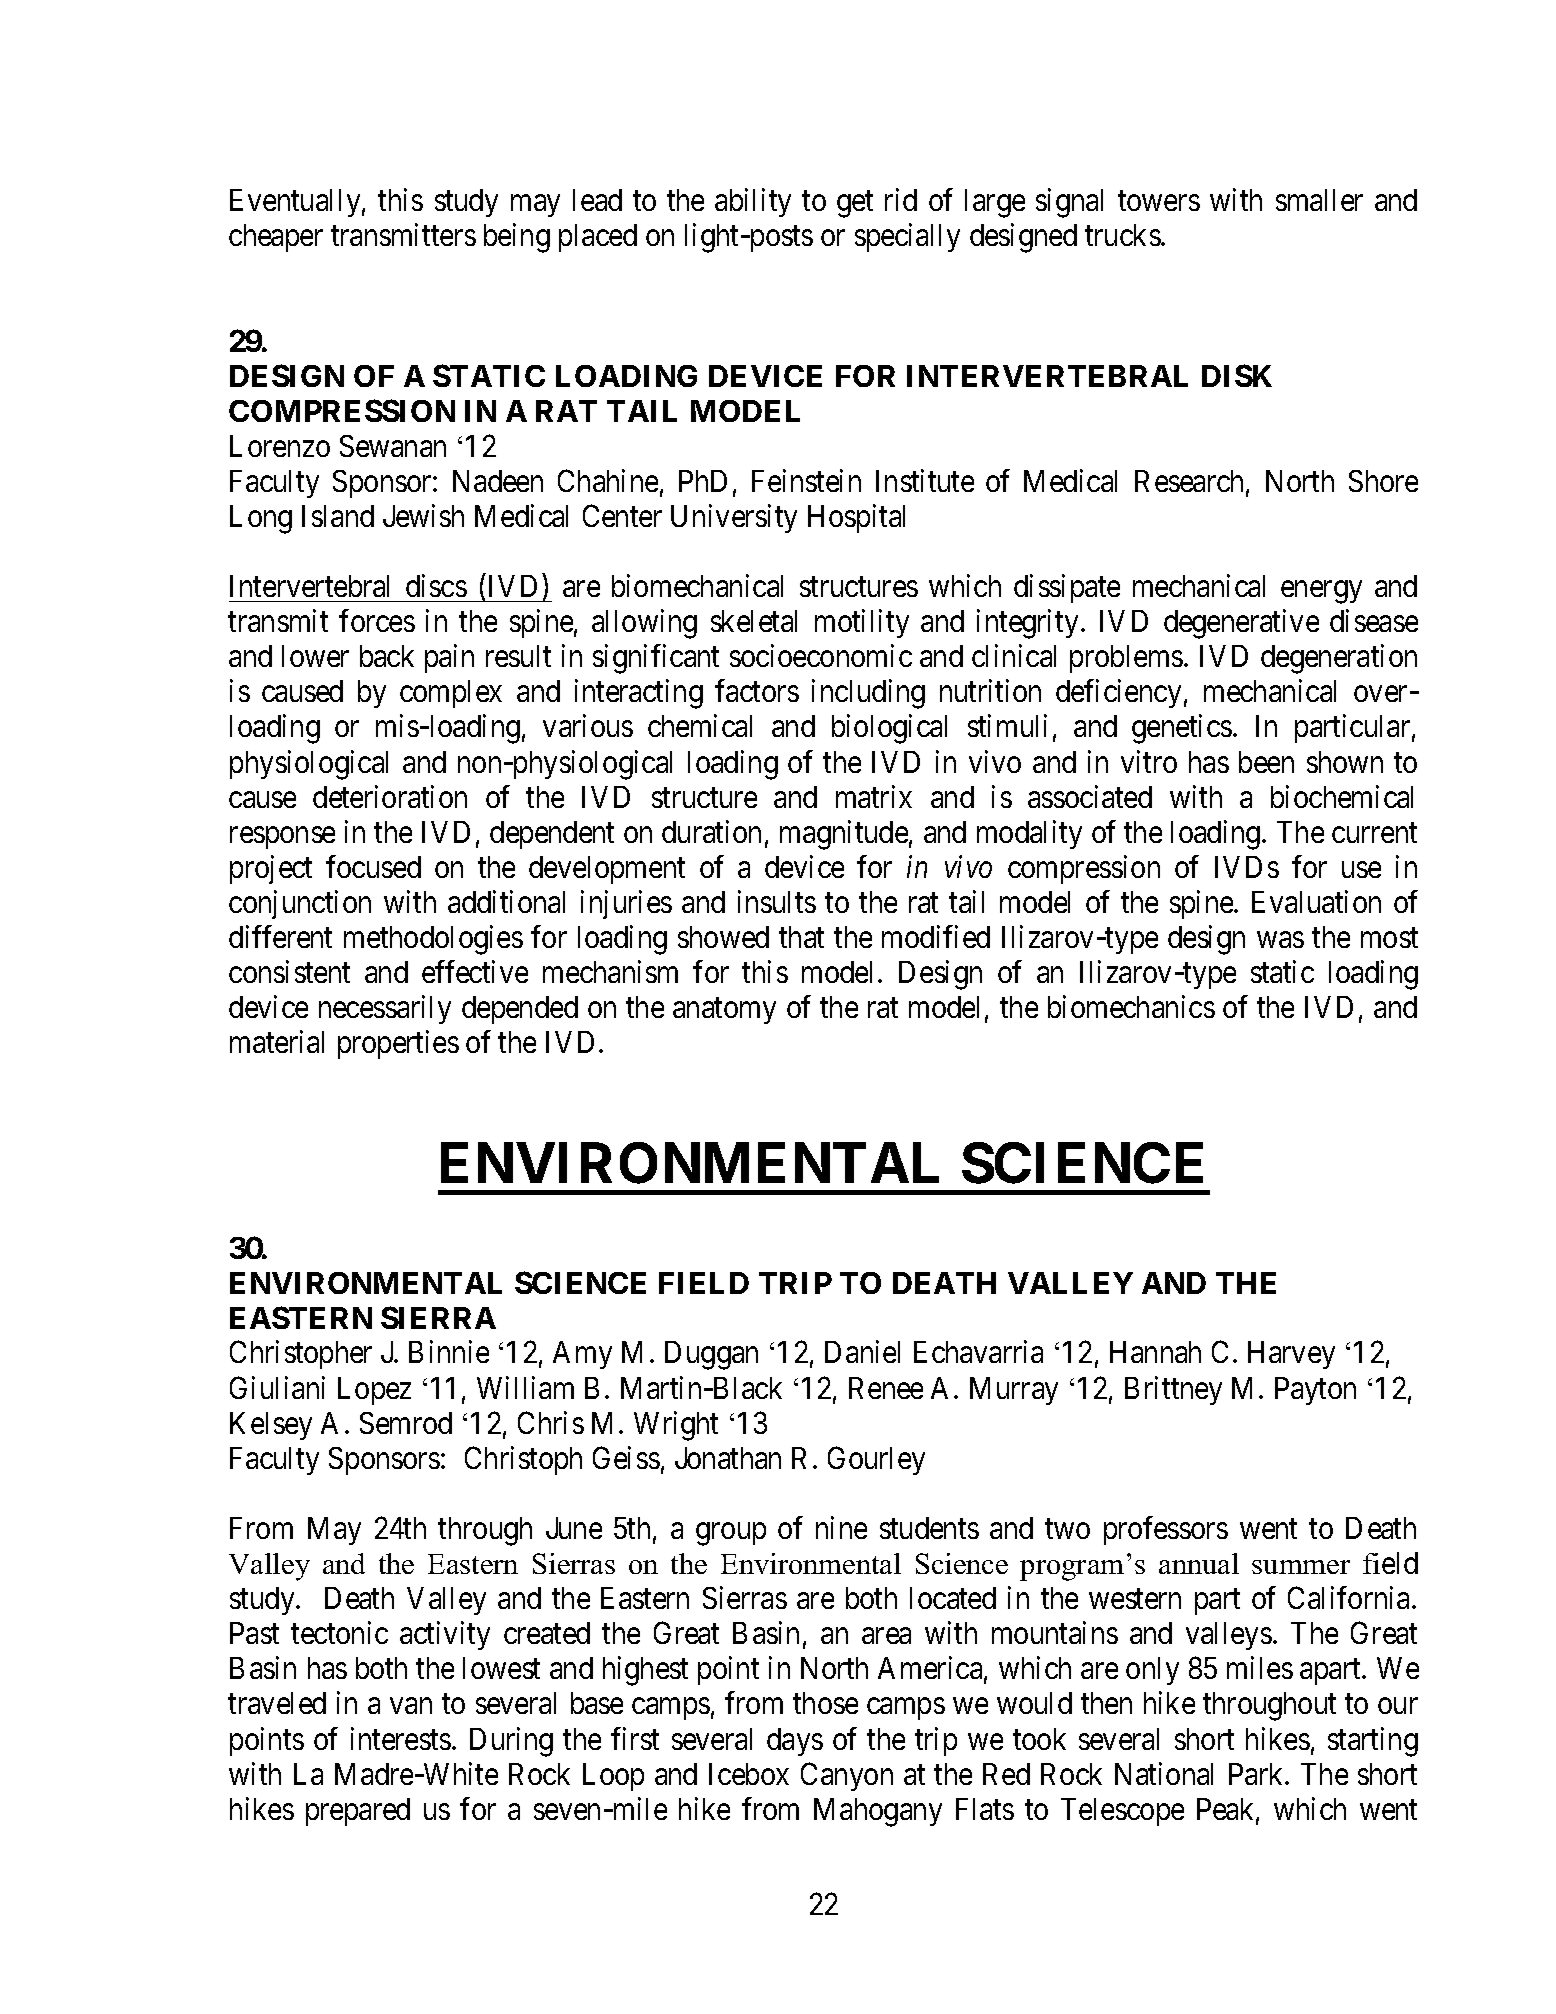 The image size is (1556, 2014). Describe the element at coordinates (795, 1742) in the image. I see `days` at that location.
